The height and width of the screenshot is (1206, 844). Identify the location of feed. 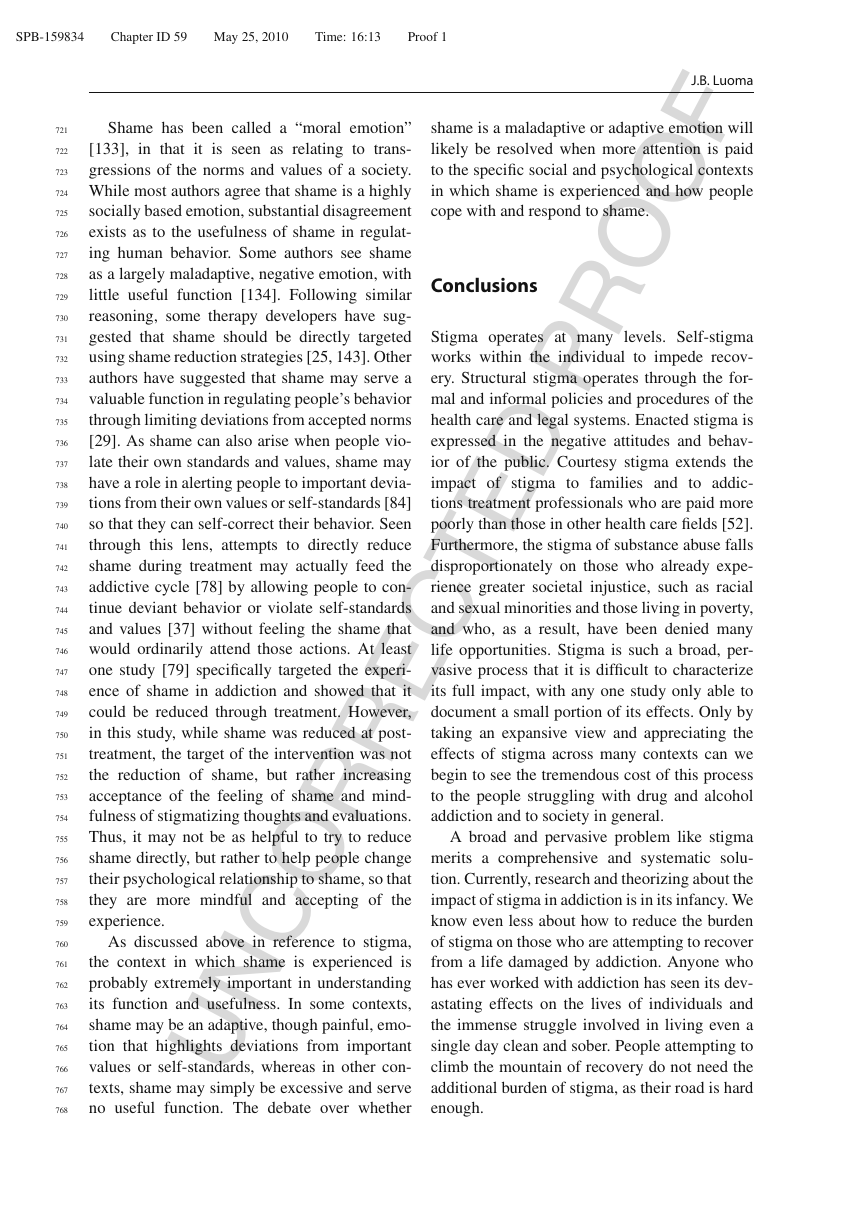
(370, 565).
